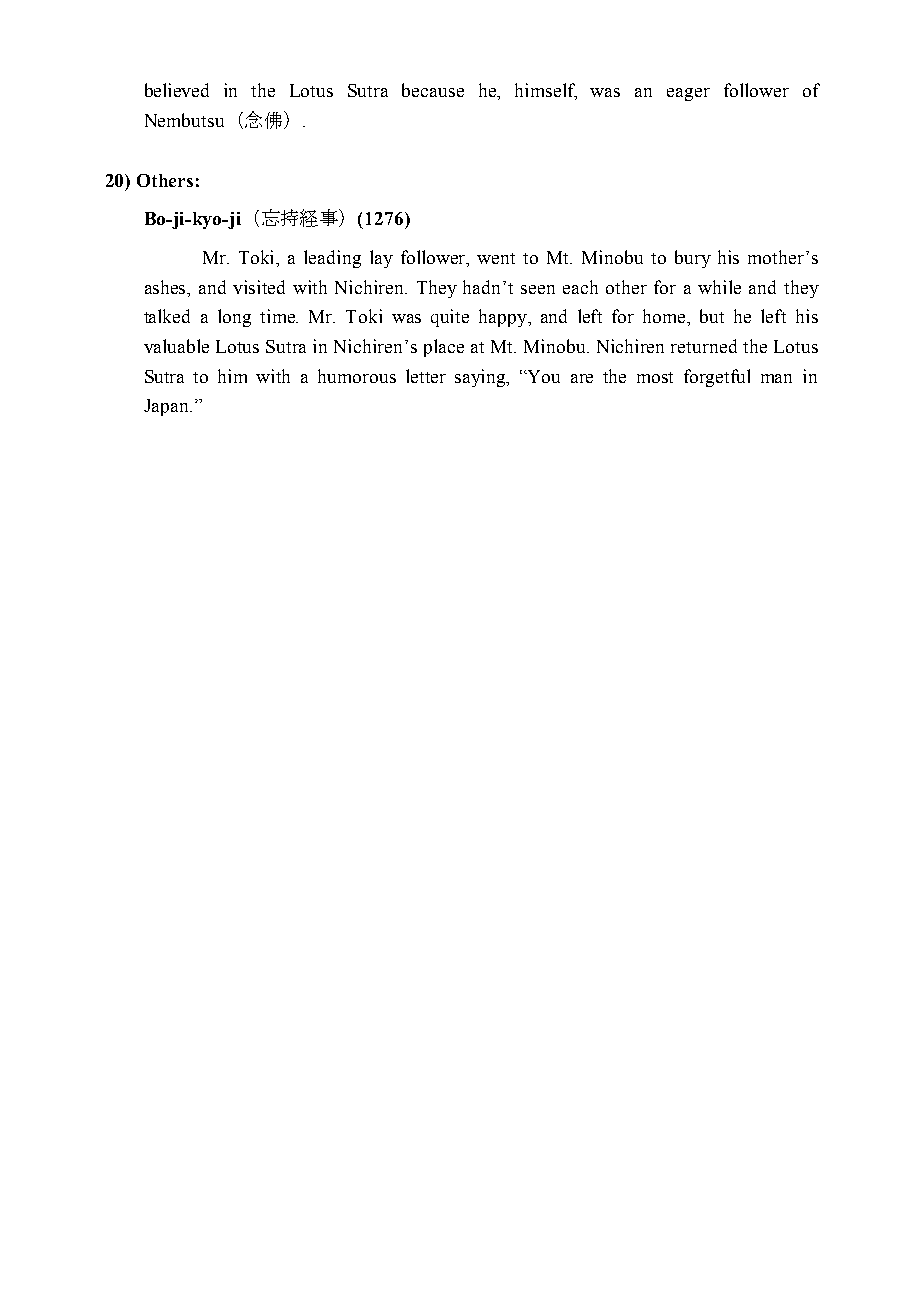 Image resolution: width=924 pixels, height=1314 pixels. What do you see at coordinates (688, 94) in the screenshot?
I see `eager` at bounding box center [688, 94].
